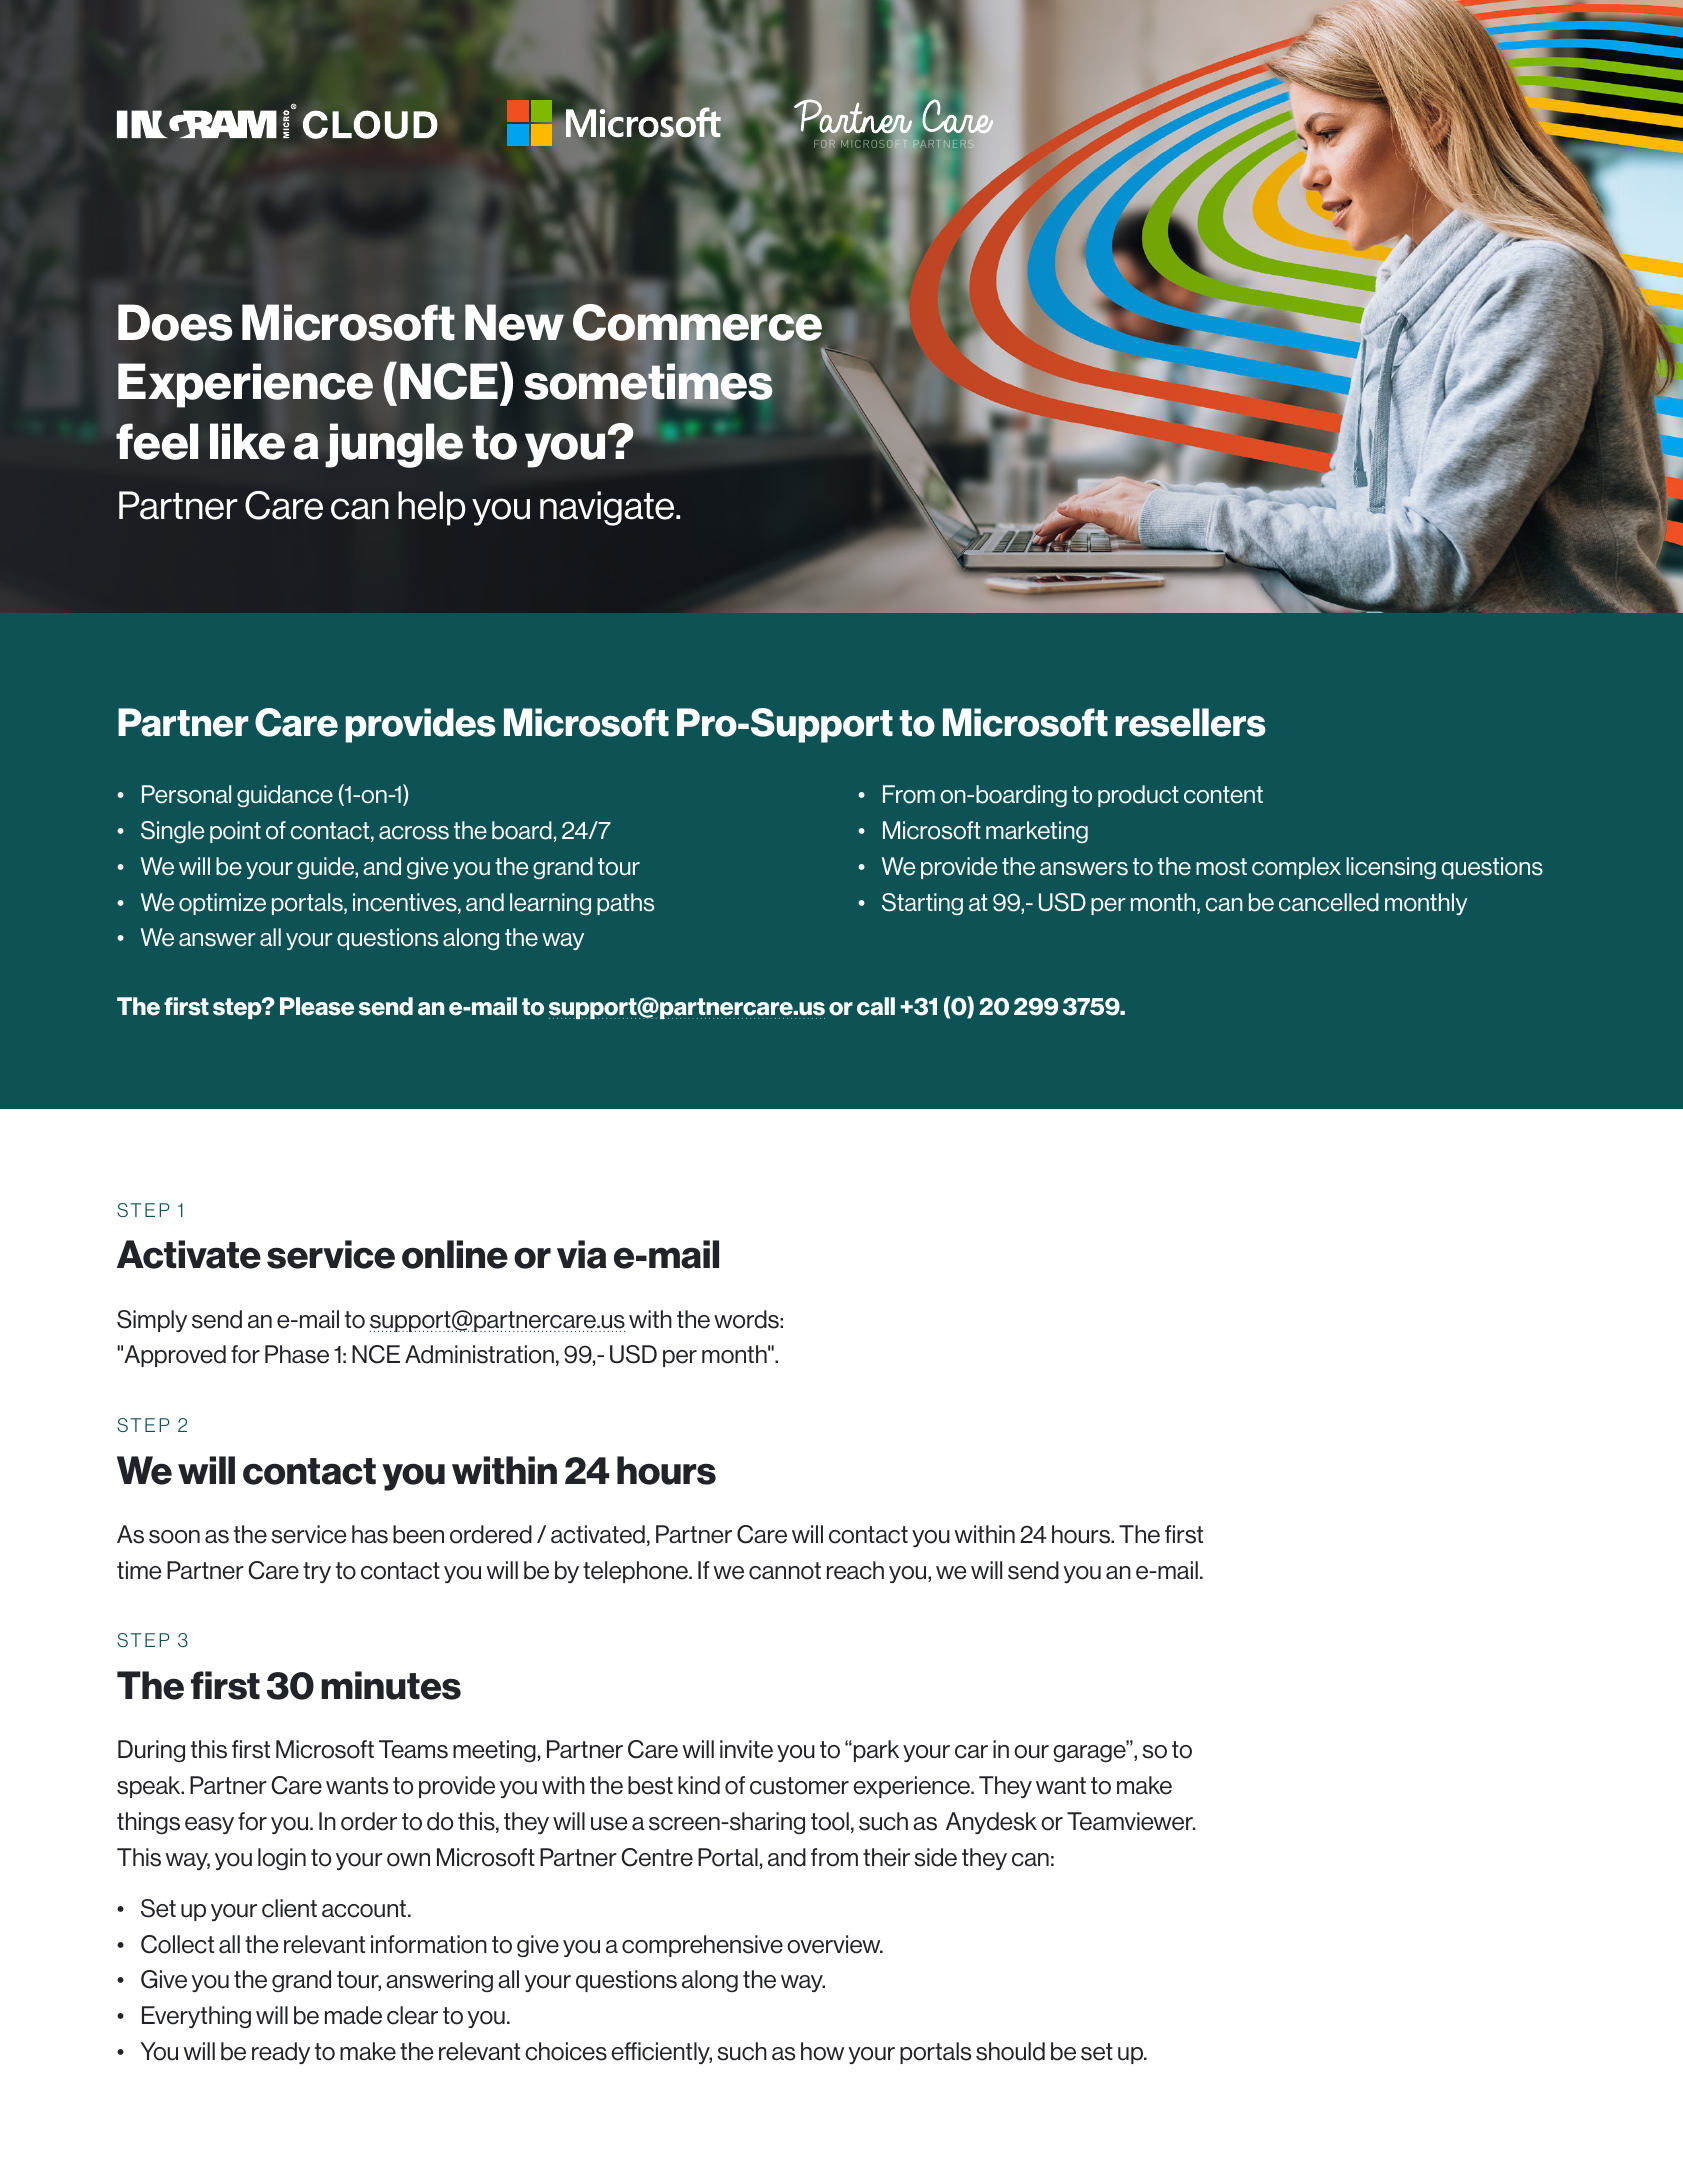  What do you see at coordinates (697, 323) in the page?
I see `Commerce` at bounding box center [697, 323].
